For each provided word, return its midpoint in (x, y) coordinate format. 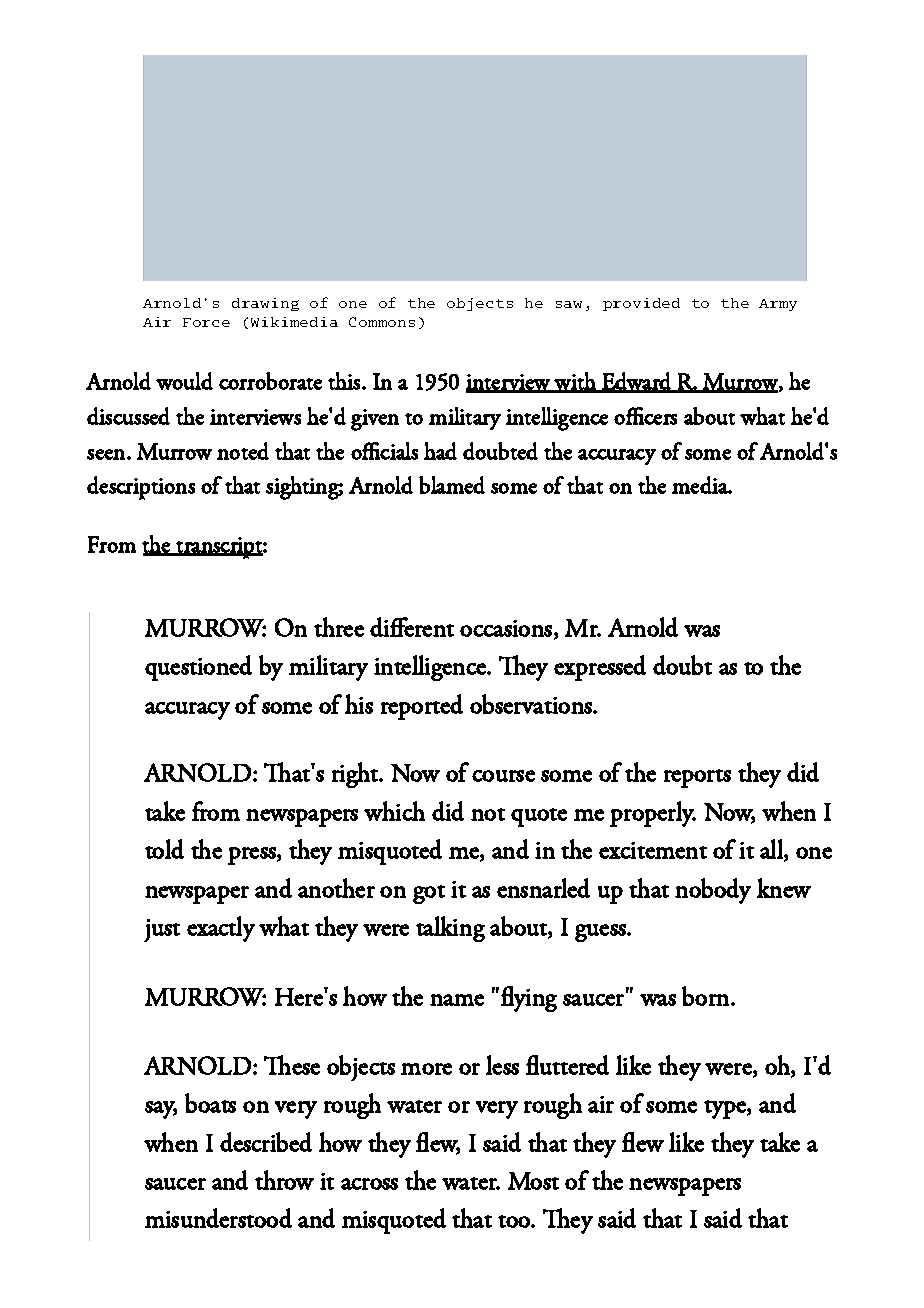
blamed (452, 485)
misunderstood (218, 1218)
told (164, 849)
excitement (653, 850)
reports (697, 778)
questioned (198, 668)
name (457, 1000)
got (429, 894)
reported (422, 707)
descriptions (141, 488)
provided (641, 304)
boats (210, 1103)
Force (206, 322)
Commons (382, 322)
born (707, 996)
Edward (637, 382)
